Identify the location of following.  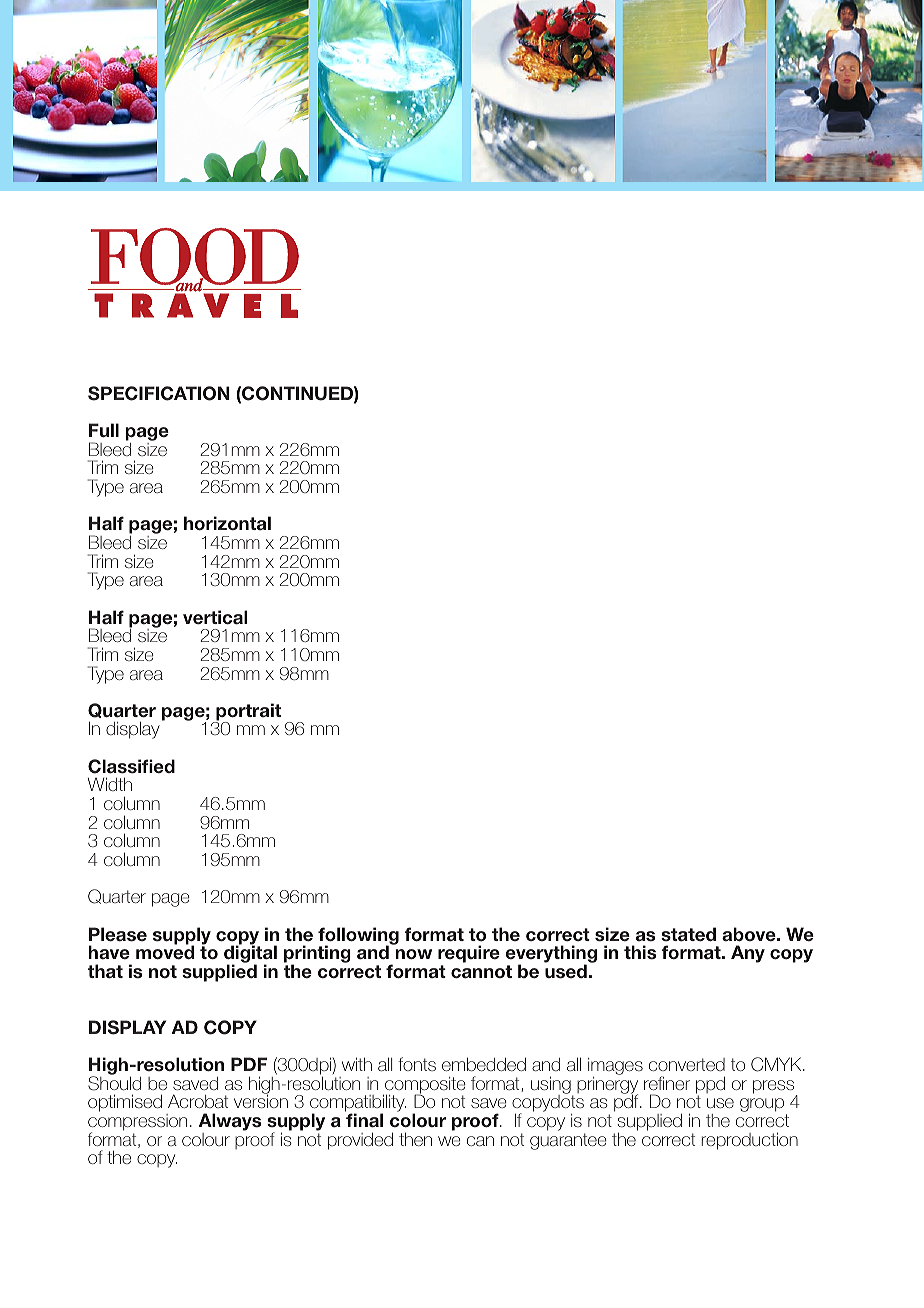
(358, 937).
